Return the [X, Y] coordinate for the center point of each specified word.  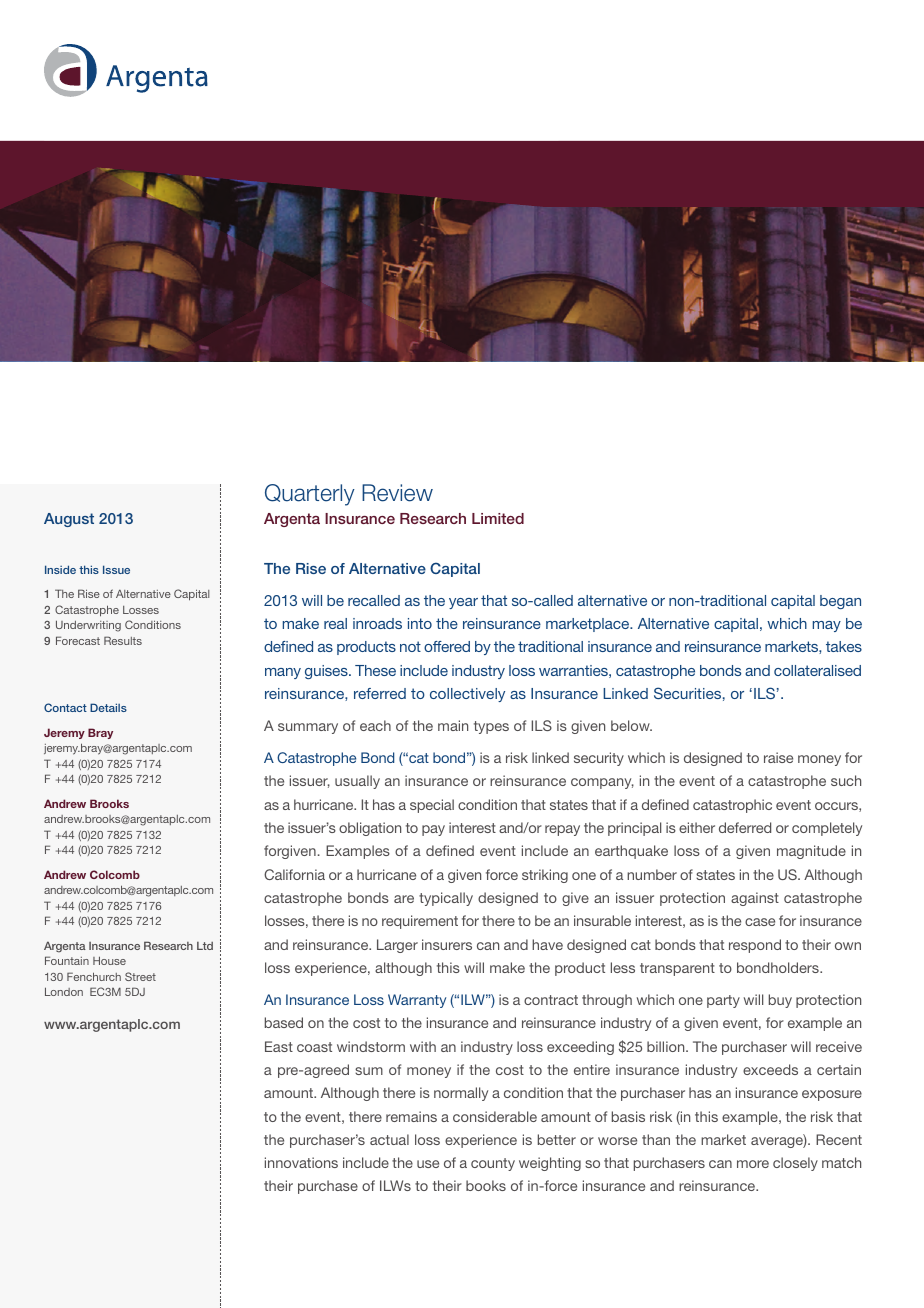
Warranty [417, 1001]
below [631, 725]
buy [780, 1001]
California [294, 874]
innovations [301, 1162]
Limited [498, 518]
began [840, 602]
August [69, 520]
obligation [370, 829]
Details [108, 707]
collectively [467, 695]
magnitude [811, 852]
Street [140, 976]
